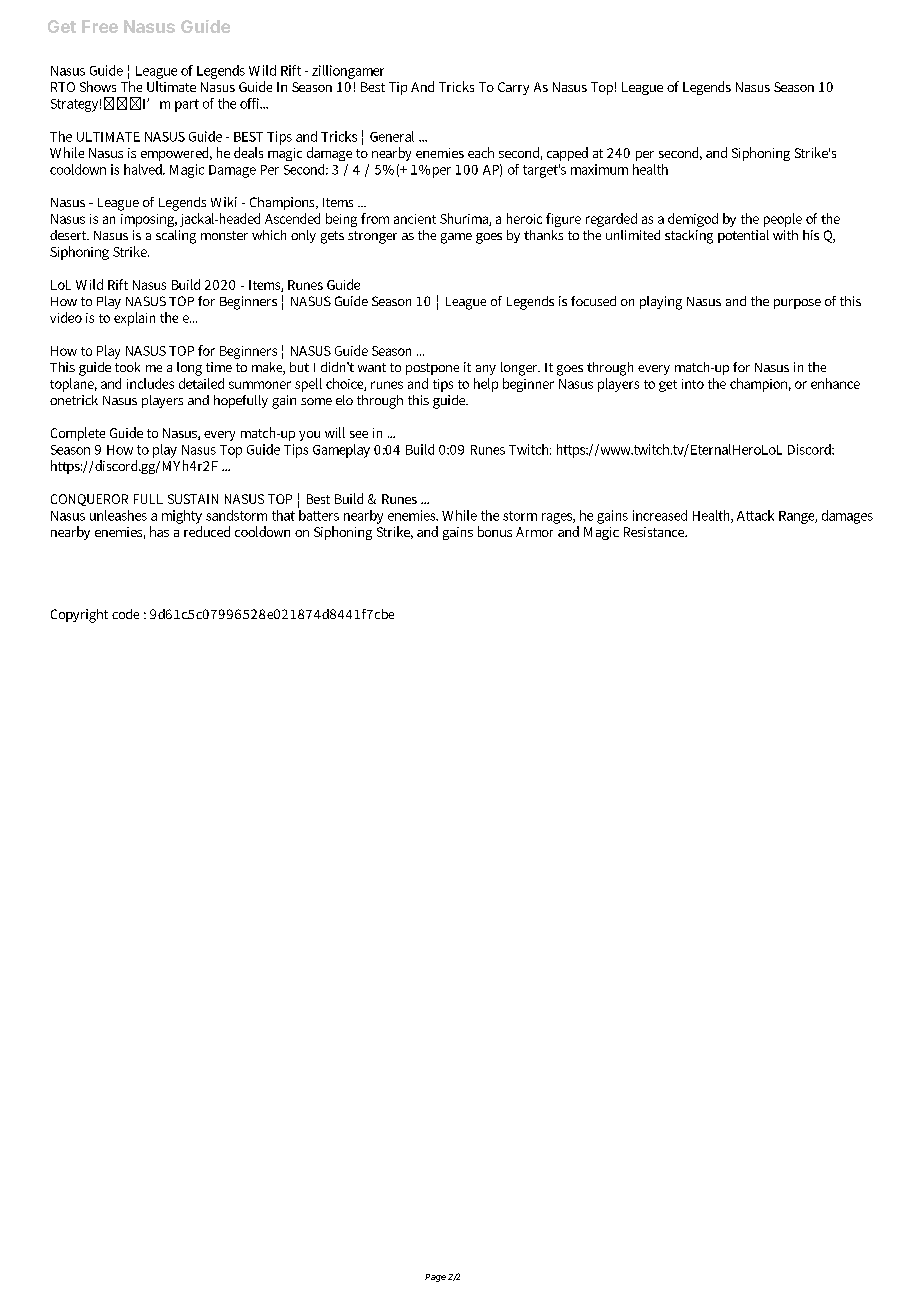  I want to click on postpone, so click(432, 369).
